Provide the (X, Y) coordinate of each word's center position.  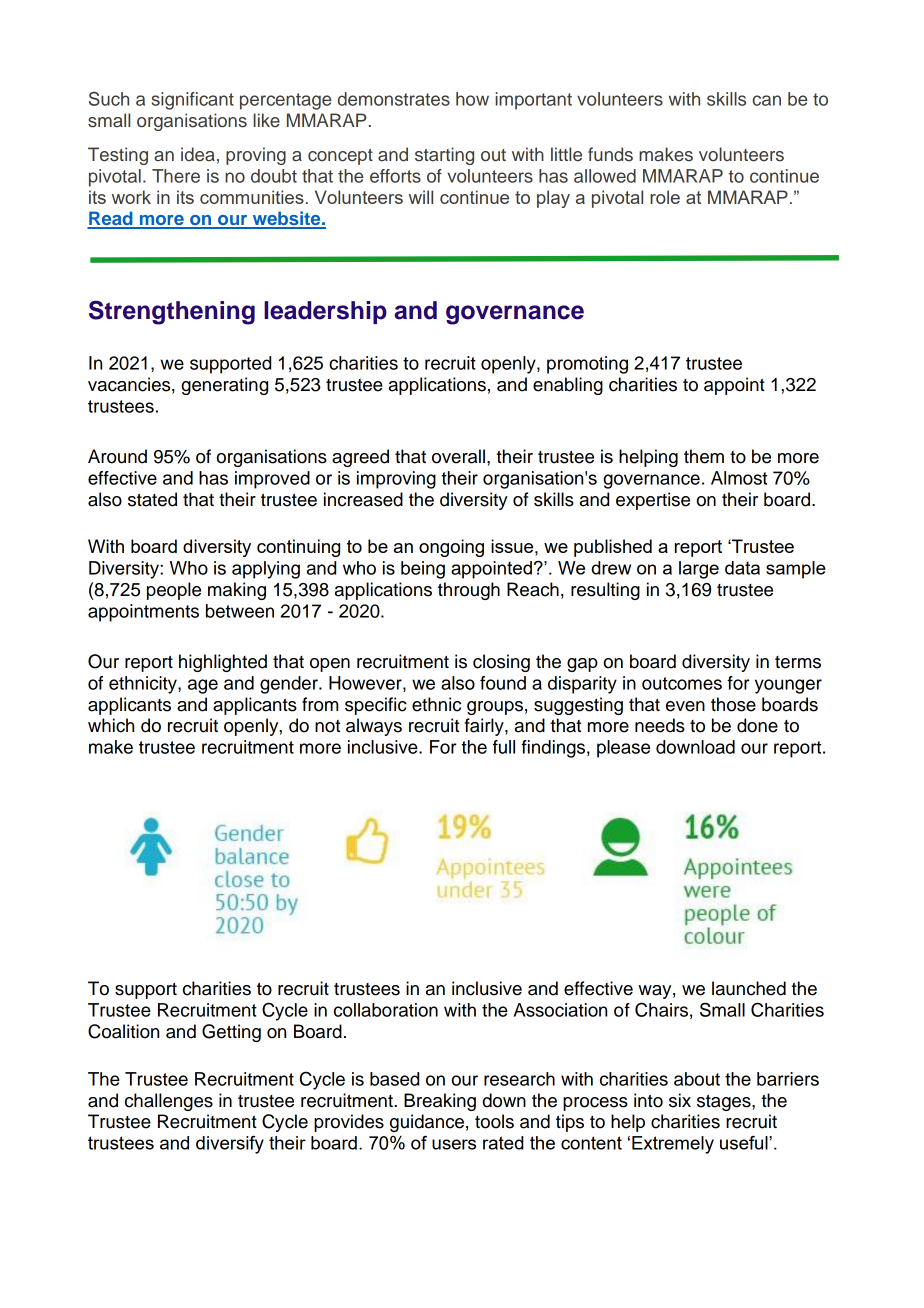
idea (198, 154)
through (469, 591)
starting (444, 156)
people (174, 591)
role (665, 197)
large (699, 570)
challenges (169, 1102)
